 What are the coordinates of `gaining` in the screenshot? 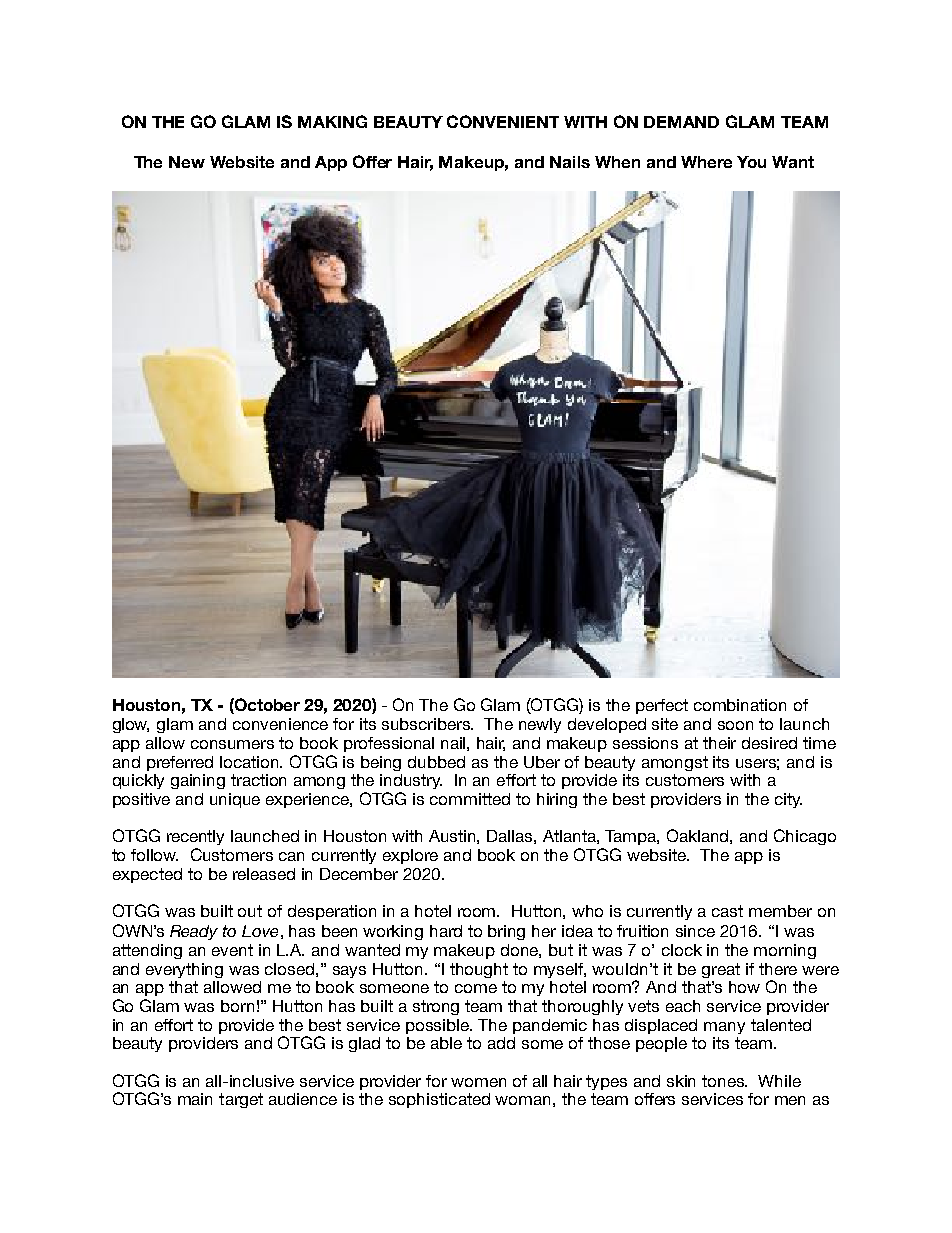 It's located at (198, 781).
